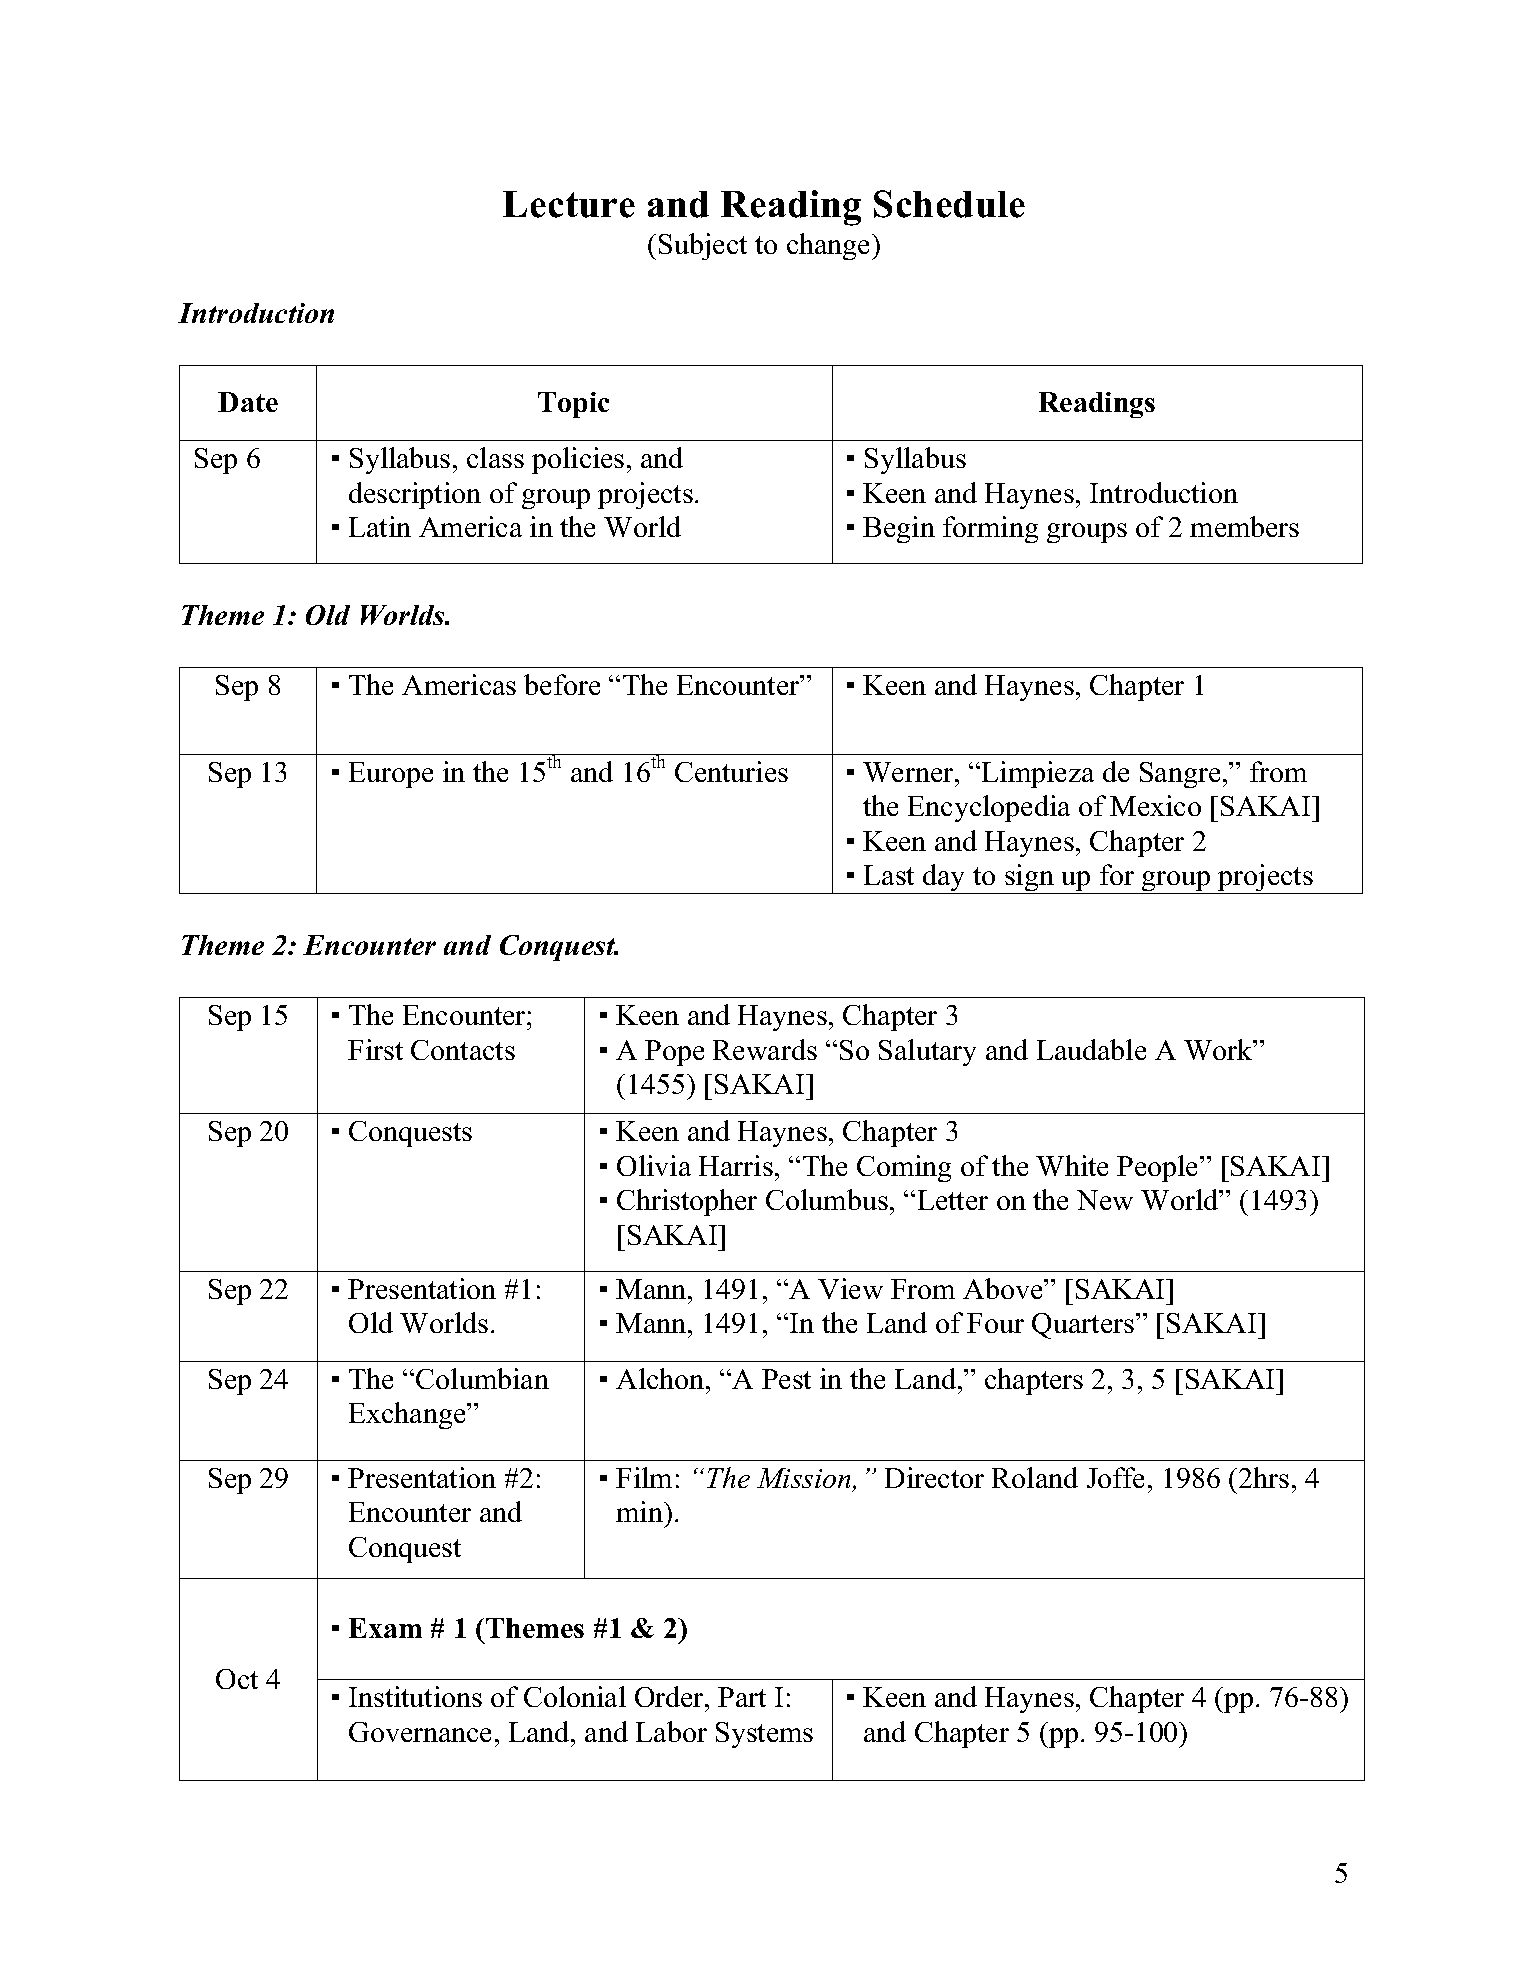 The width and height of the screenshot is (1529, 1979). Describe the element at coordinates (1091, 1049) in the screenshot. I see `Laudable` at that location.
